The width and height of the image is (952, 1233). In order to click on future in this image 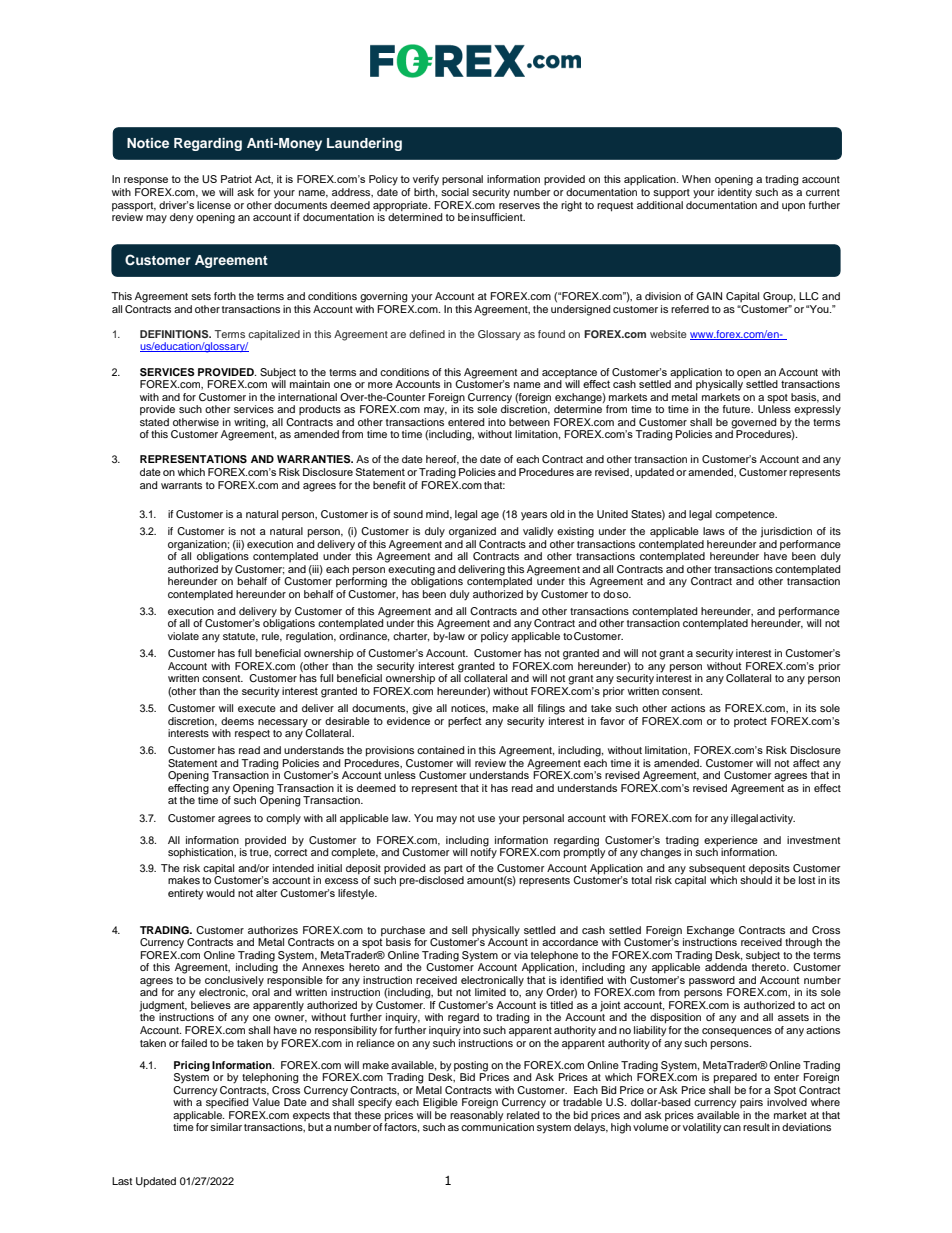, I will do `click(738, 409)`.
